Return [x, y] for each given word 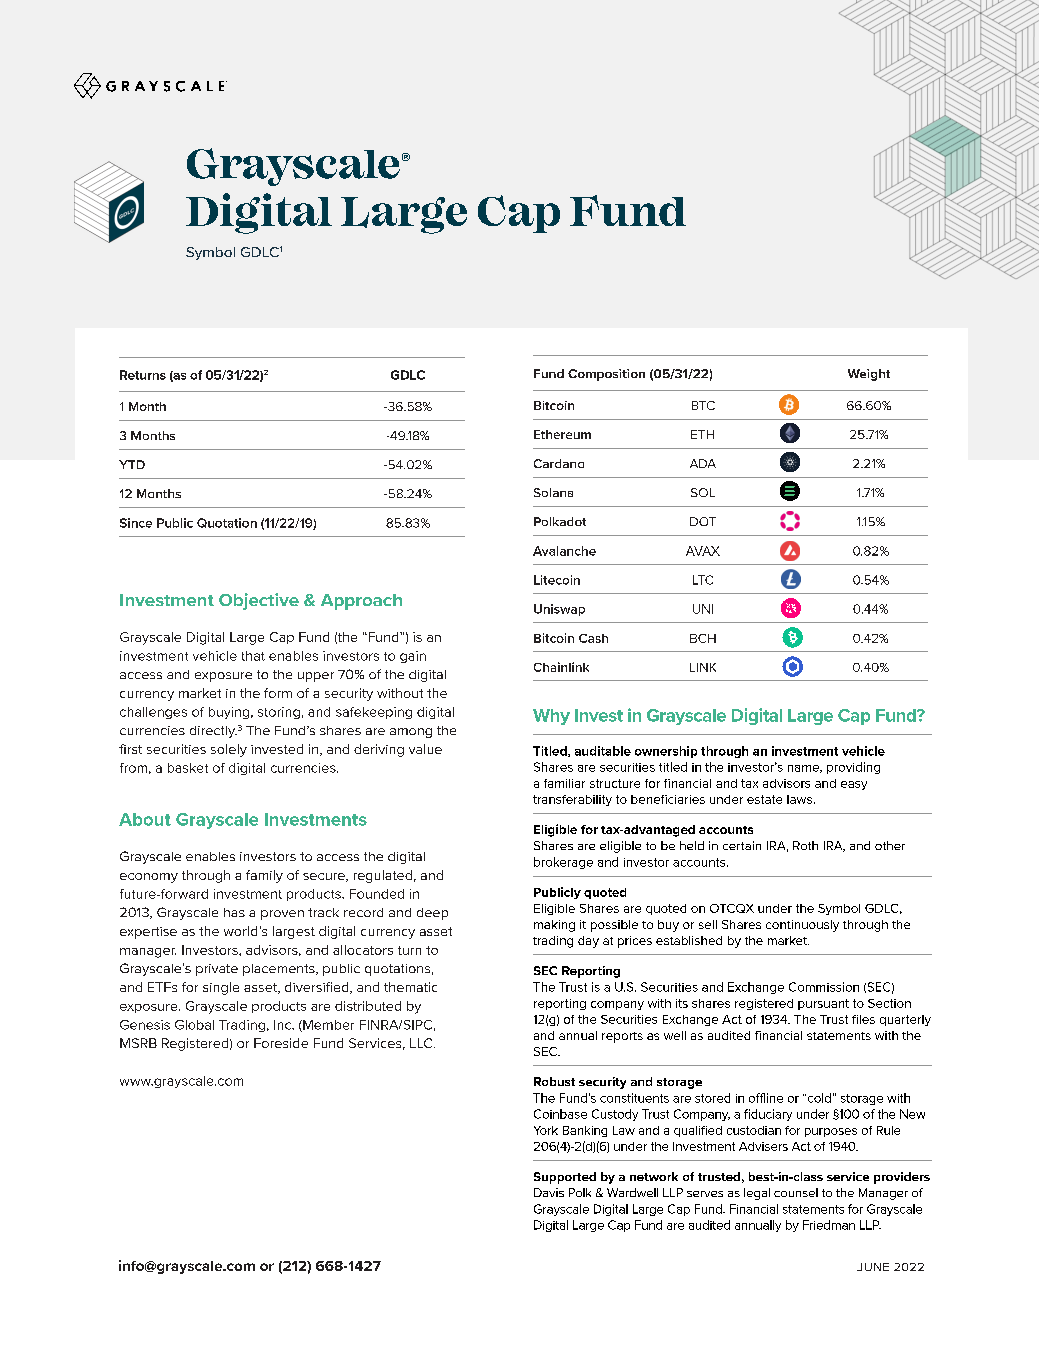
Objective [259, 601]
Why [551, 717]
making [554, 926]
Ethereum [562, 434]
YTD [132, 464]
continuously [802, 926]
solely [229, 750]
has [234, 912]
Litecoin [557, 580]
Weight [869, 375]
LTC [703, 580]
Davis [549, 1192]
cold [818, 1098]
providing [853, 768]
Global [194, 1025]
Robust [554, 1081]
